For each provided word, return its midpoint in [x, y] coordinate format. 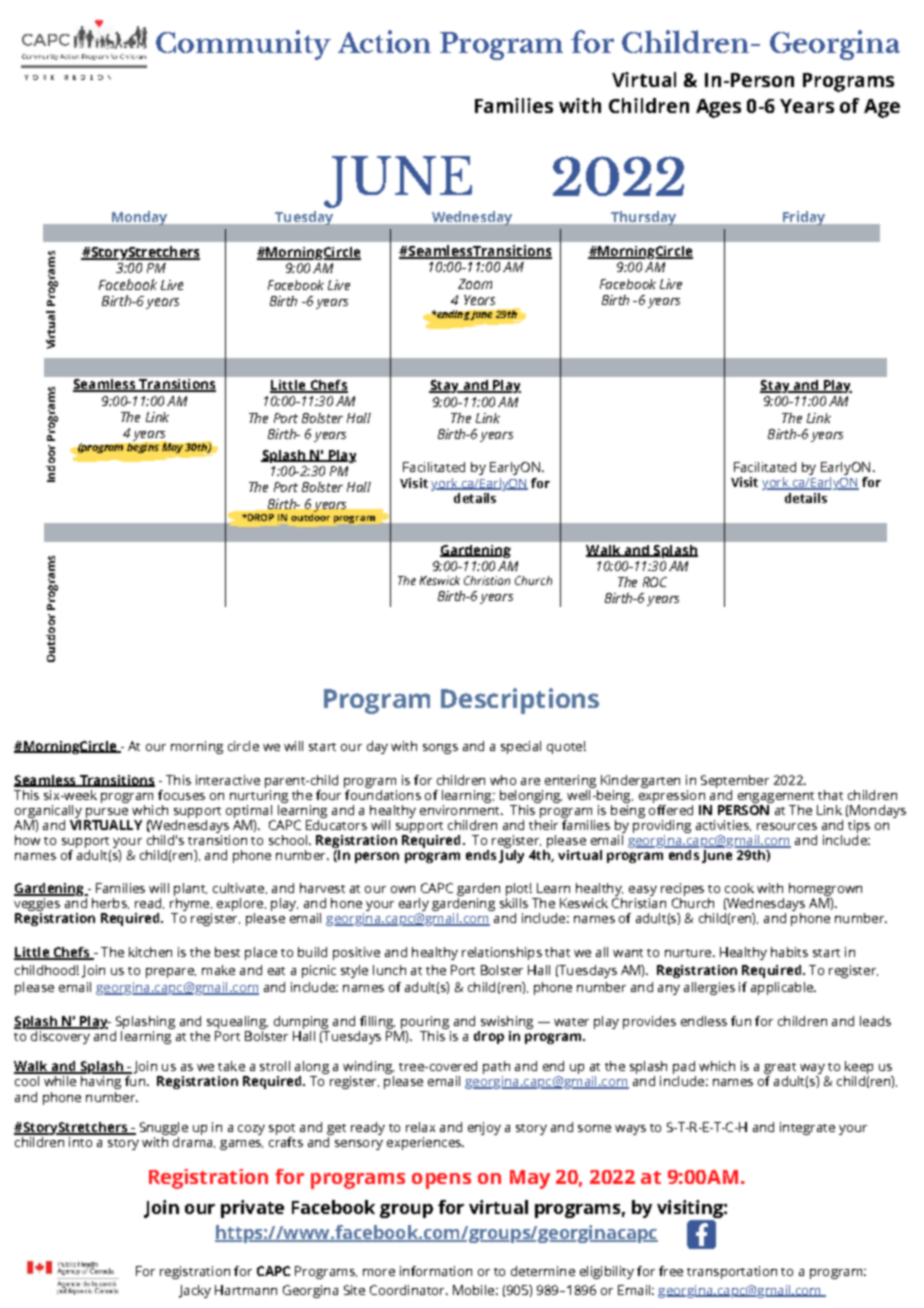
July [511, 856]
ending [452, 315]
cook [739, 888]
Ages [718, 108]
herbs [110, 903]
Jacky [195, 1291]
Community [243, 45]
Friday [804, 218]
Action [384, 41]
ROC [655, 582]
